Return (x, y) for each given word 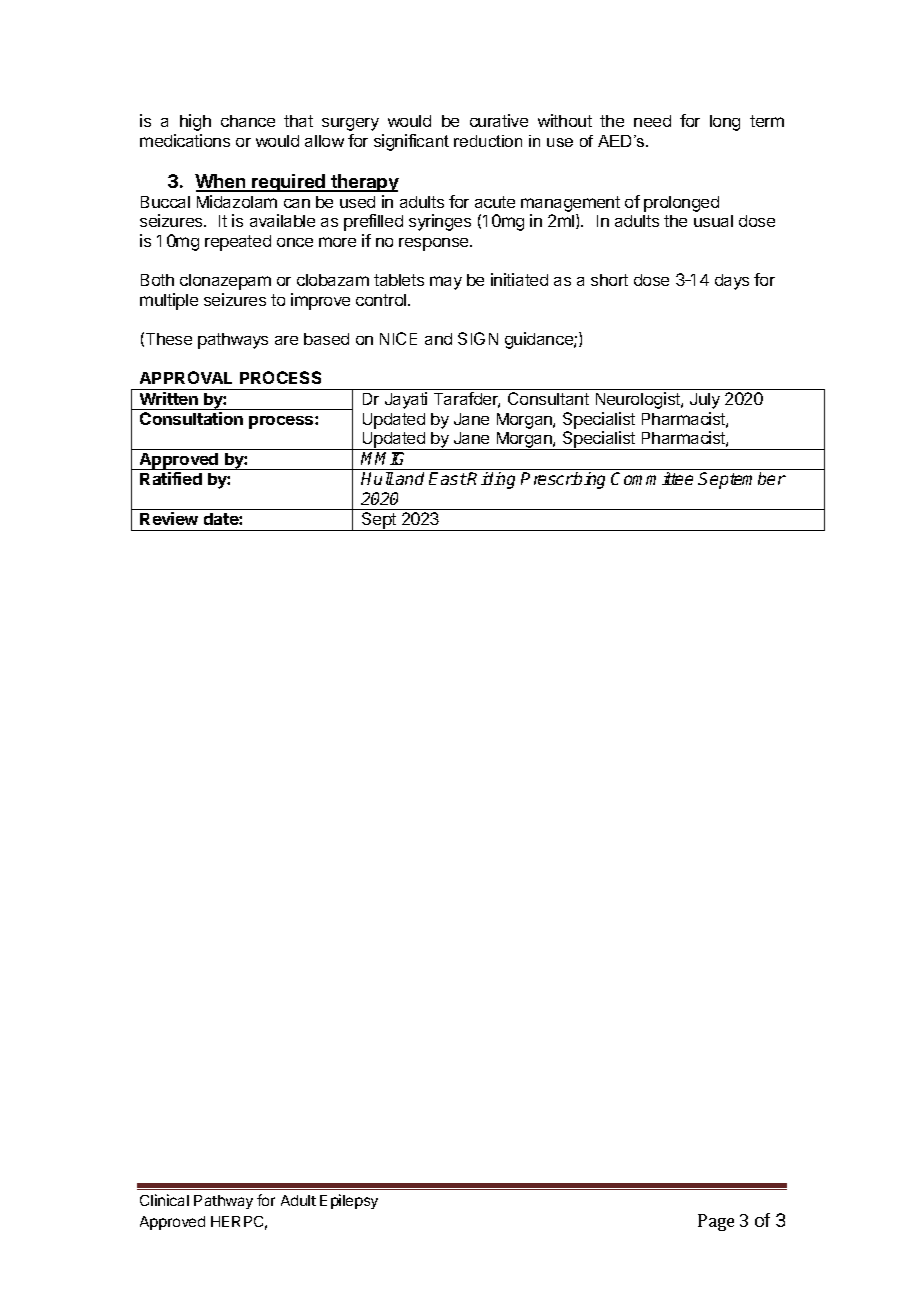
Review (169, 518)
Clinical (164, 1200)
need (652, 121)
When (221, 182)
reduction (488, 141)
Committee (652, 478)
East (448, 478)
